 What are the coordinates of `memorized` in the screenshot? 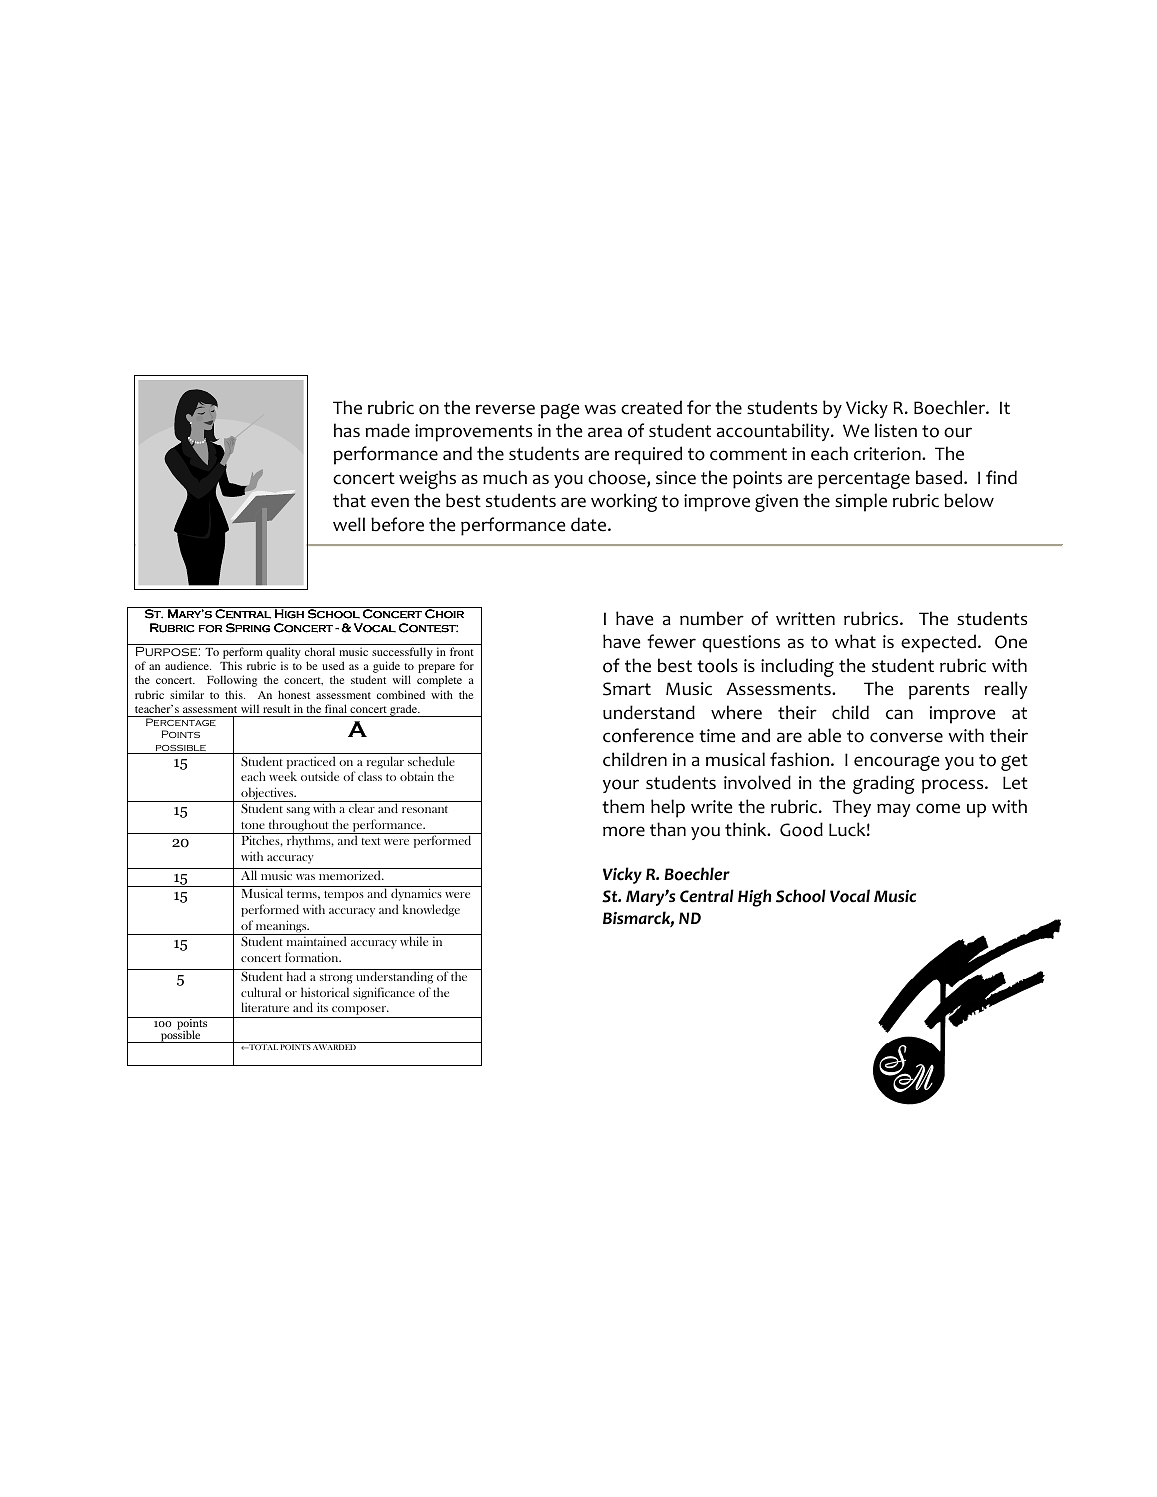 It's located at (351, 875).
